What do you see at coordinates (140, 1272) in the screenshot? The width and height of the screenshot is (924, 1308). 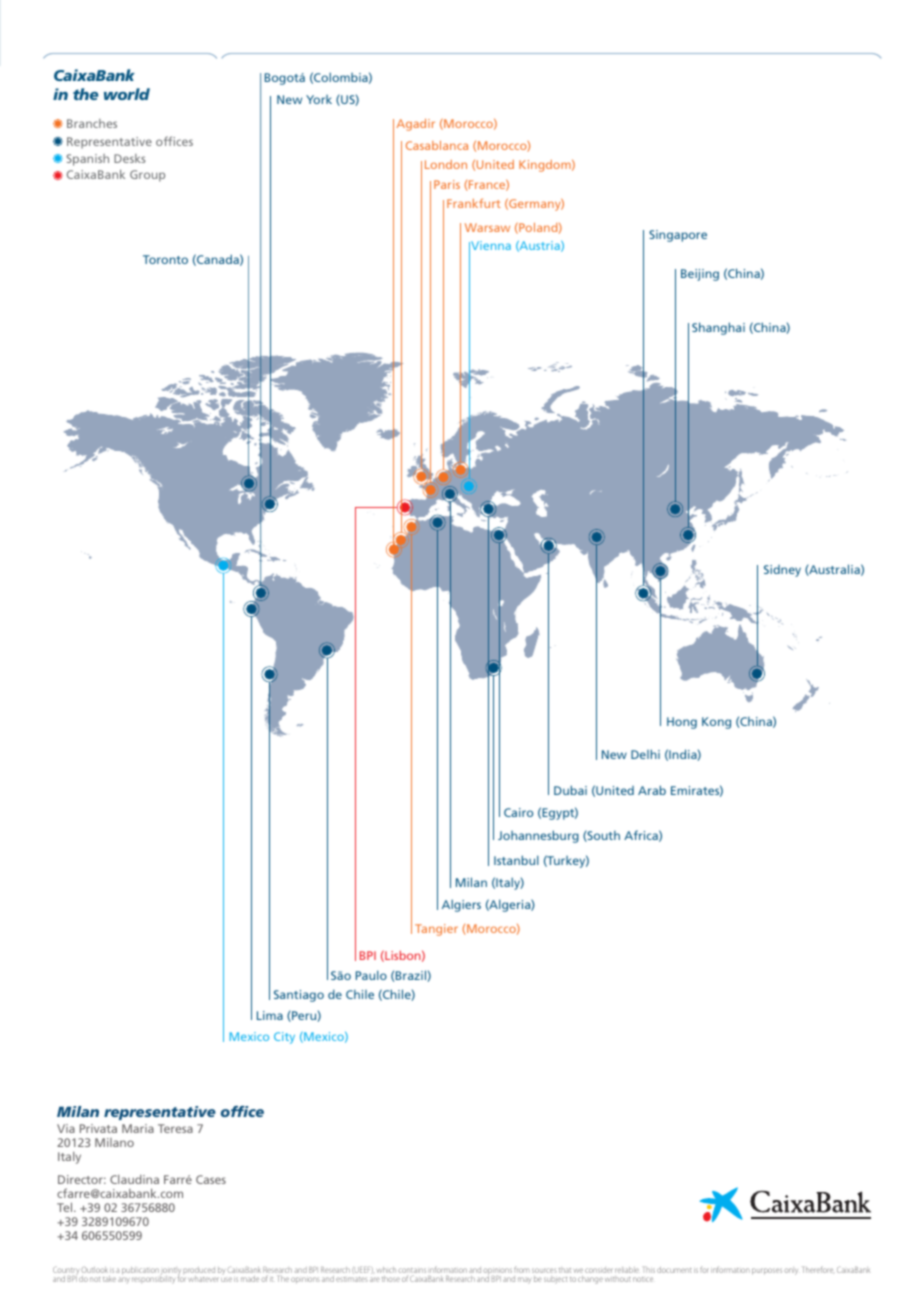 I see `publication` at bounding box center [140, 1272].
